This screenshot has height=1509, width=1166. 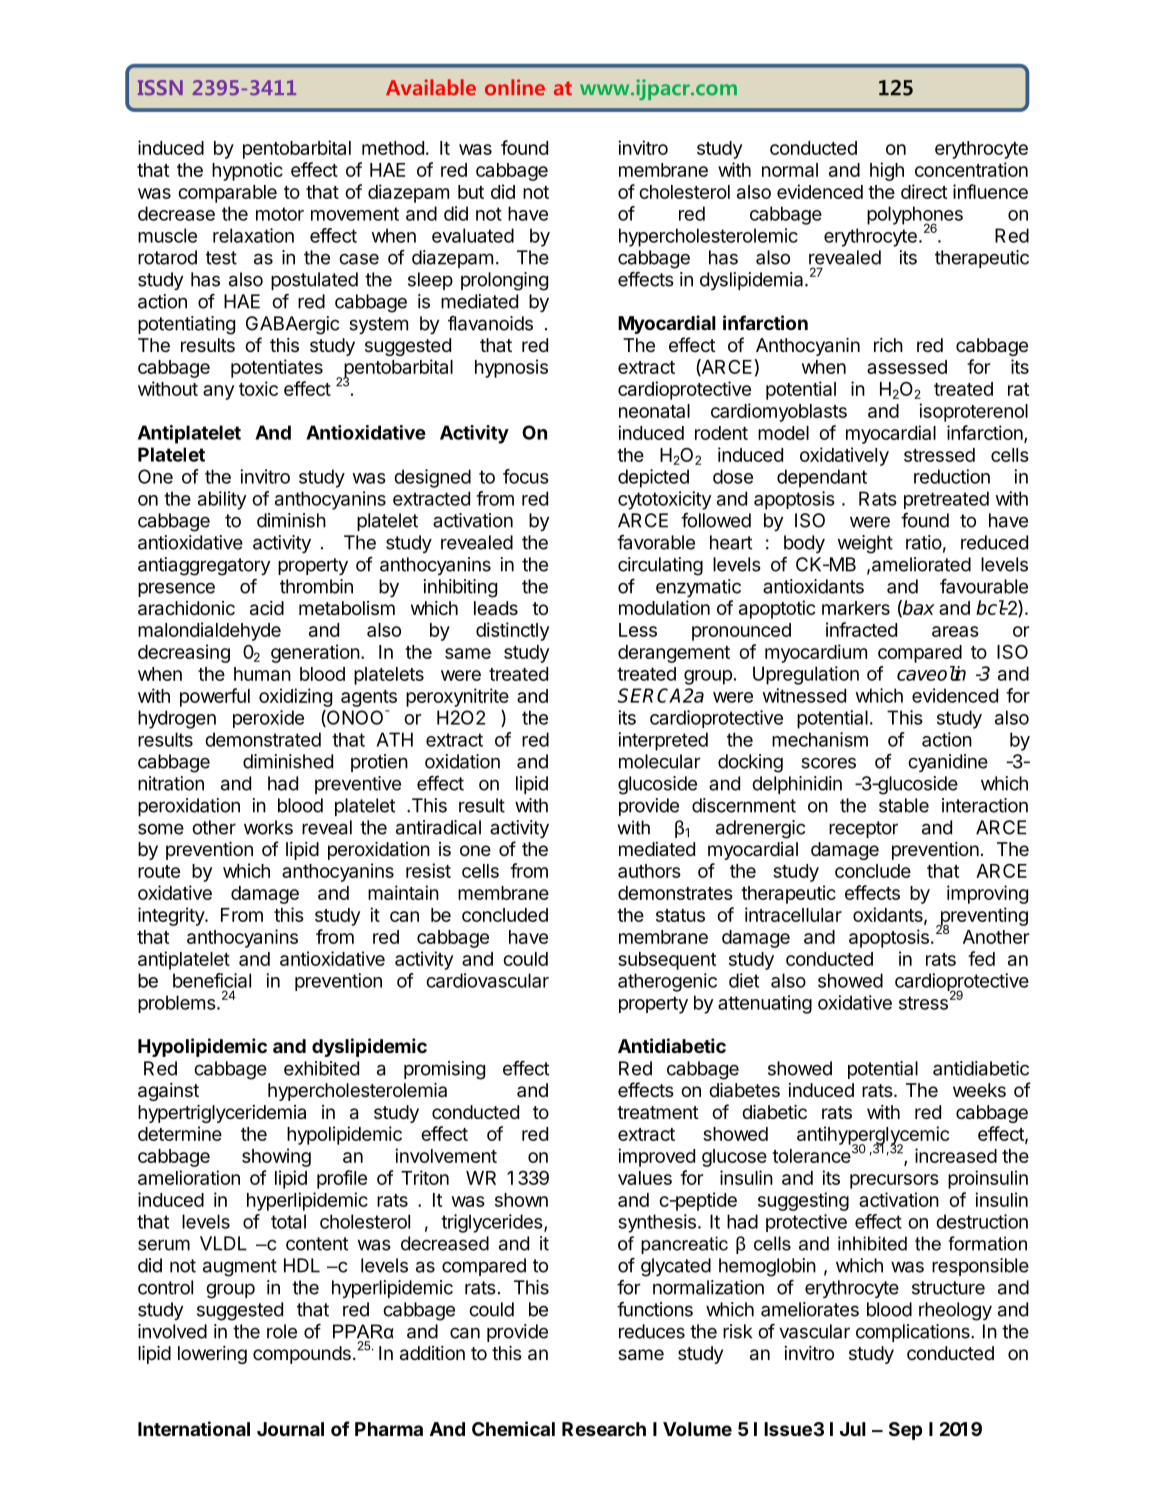 What do you see at coordinates (887, 171) in the screenshot?
I see `high` at bounding box center [887, 171].
